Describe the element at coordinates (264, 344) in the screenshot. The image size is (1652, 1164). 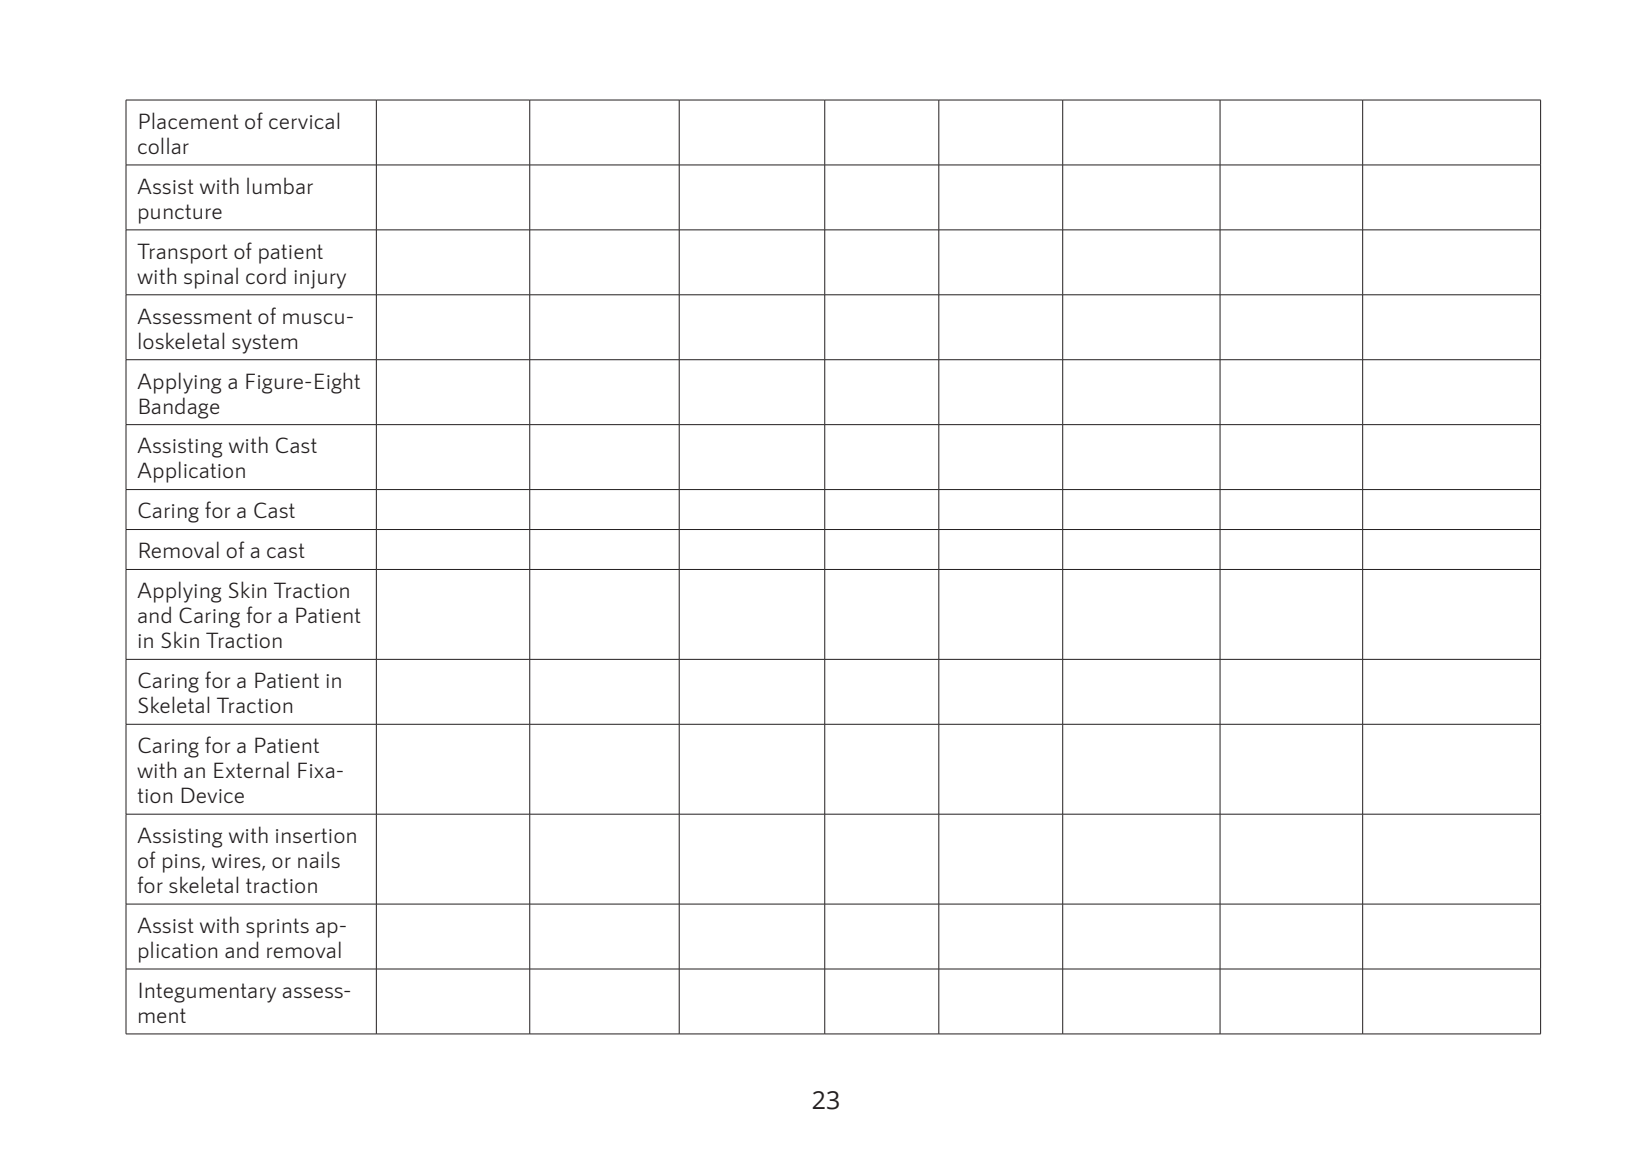
I see `system` at that location.
